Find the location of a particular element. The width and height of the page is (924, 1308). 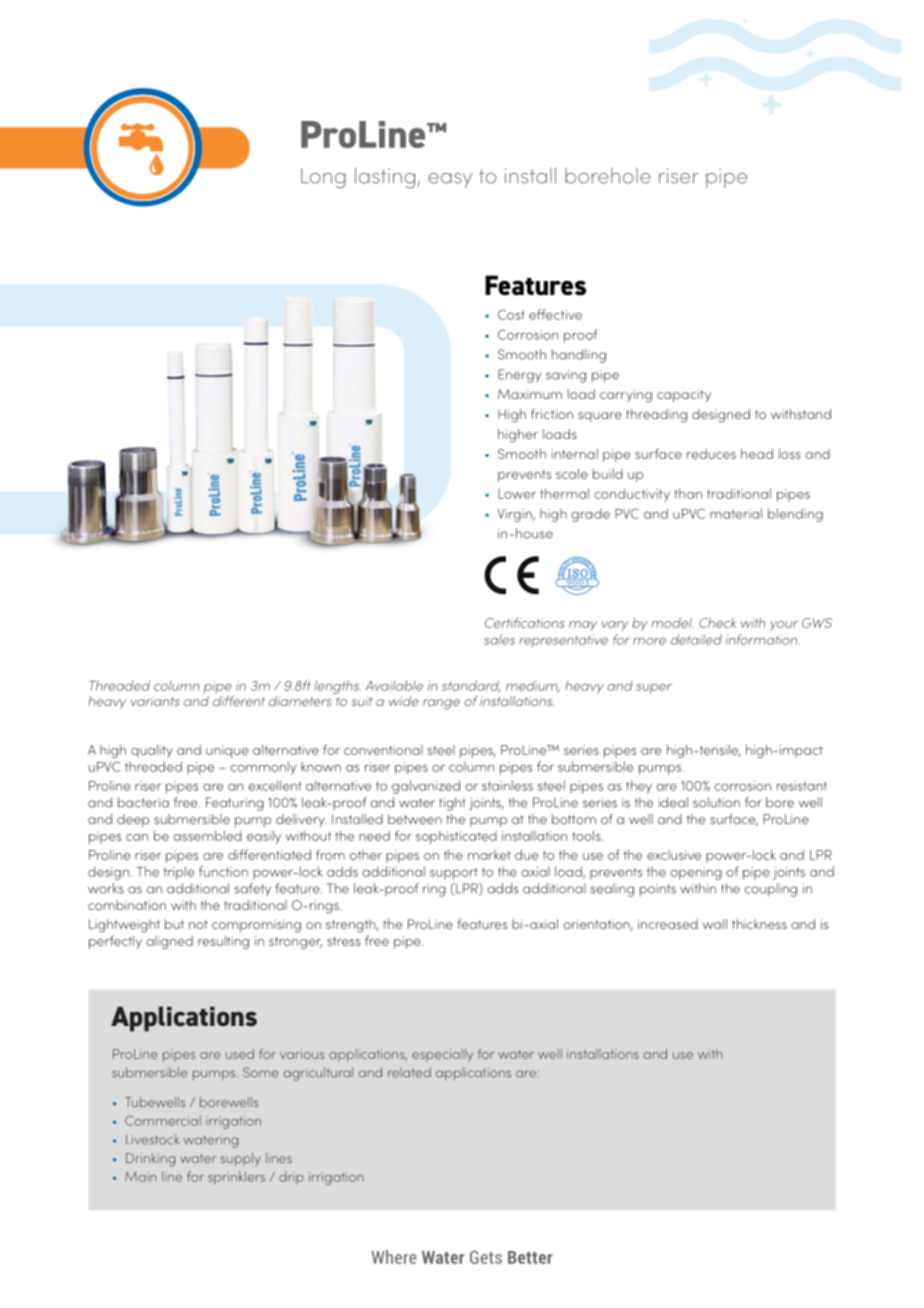

reduces is located at coordinates (711, 454).
